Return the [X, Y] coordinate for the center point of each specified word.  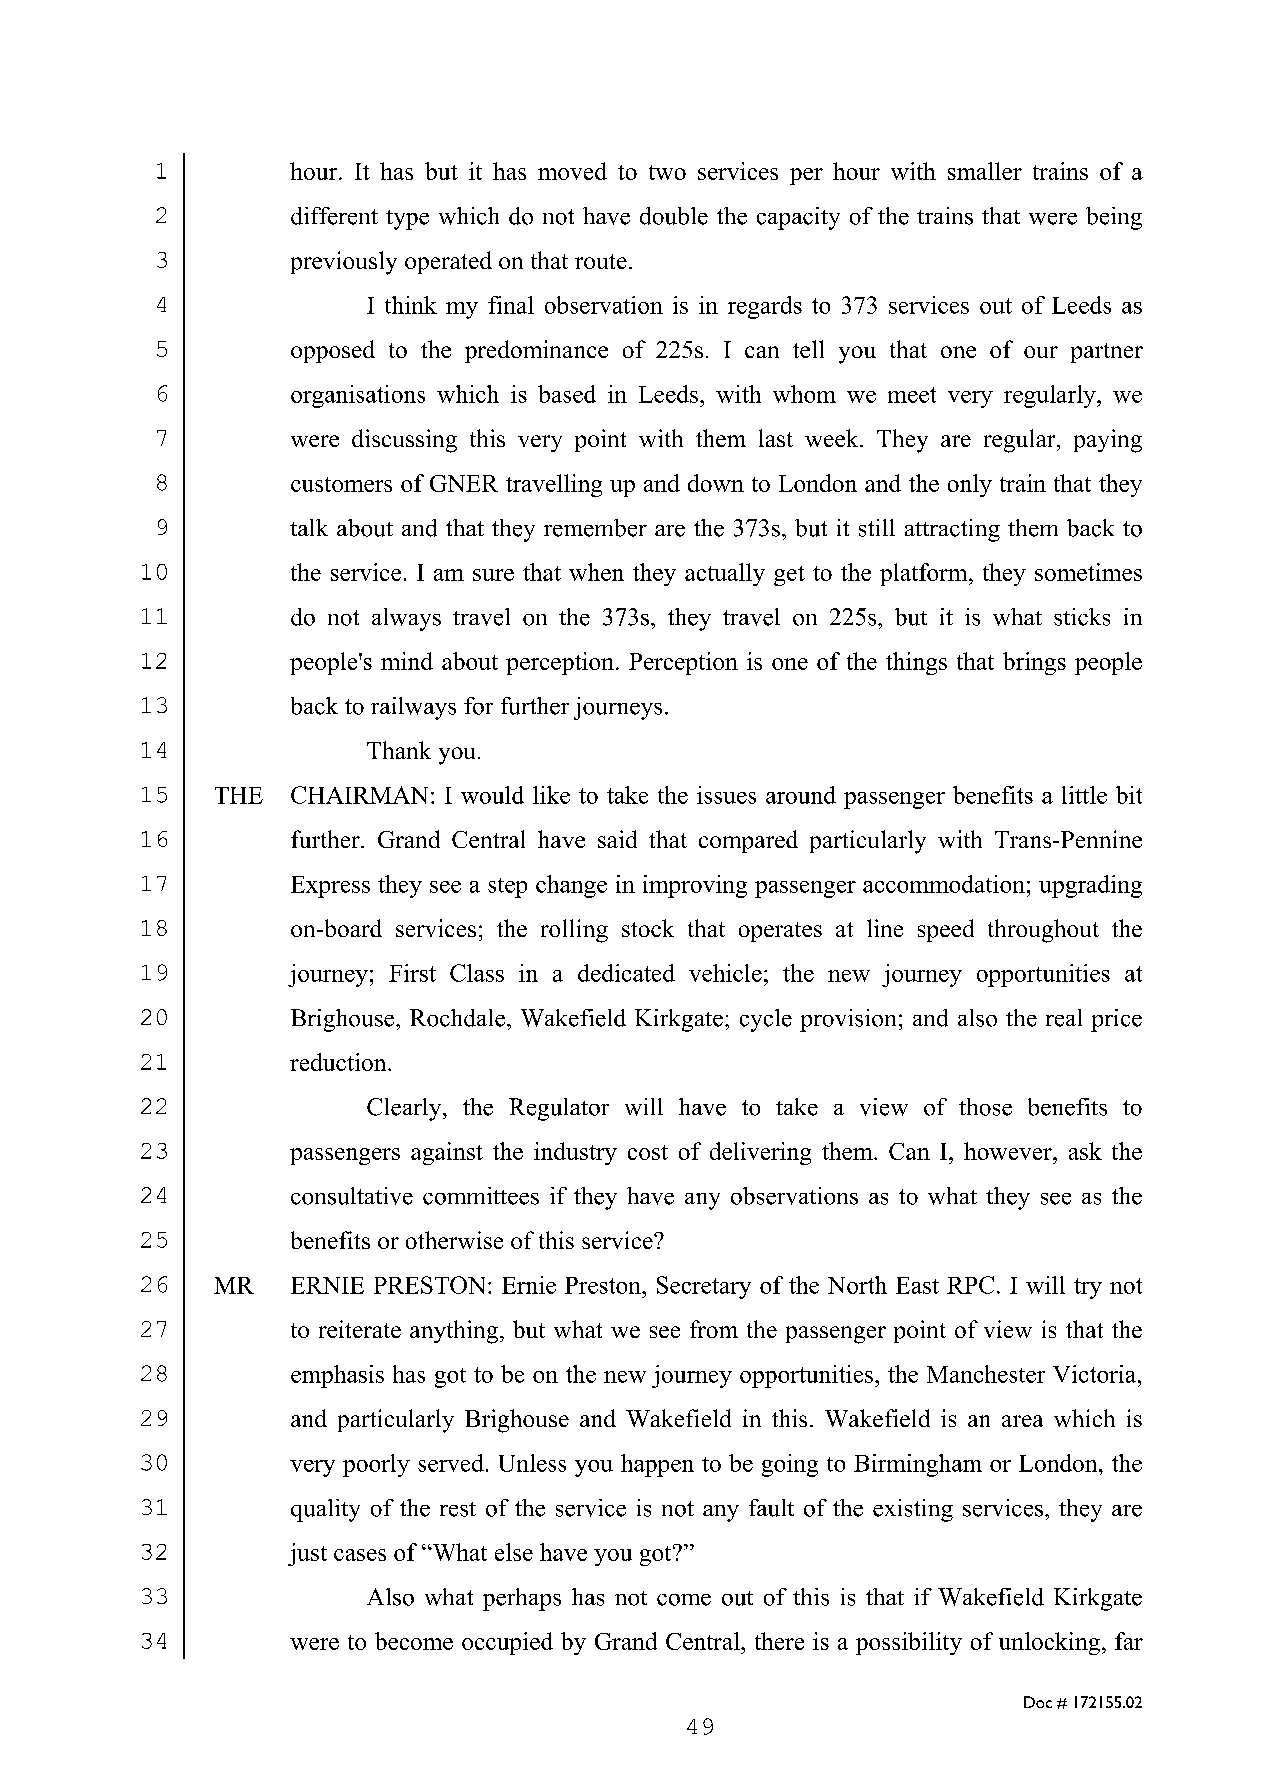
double [674, 216]
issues [726, 795]
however [1009, 1151]
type [407, 220]
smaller [985, 171]
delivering [760, 1153]
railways [413, 708]
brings [1034, 663]
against [447, 1153]
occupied [507, 1643]
